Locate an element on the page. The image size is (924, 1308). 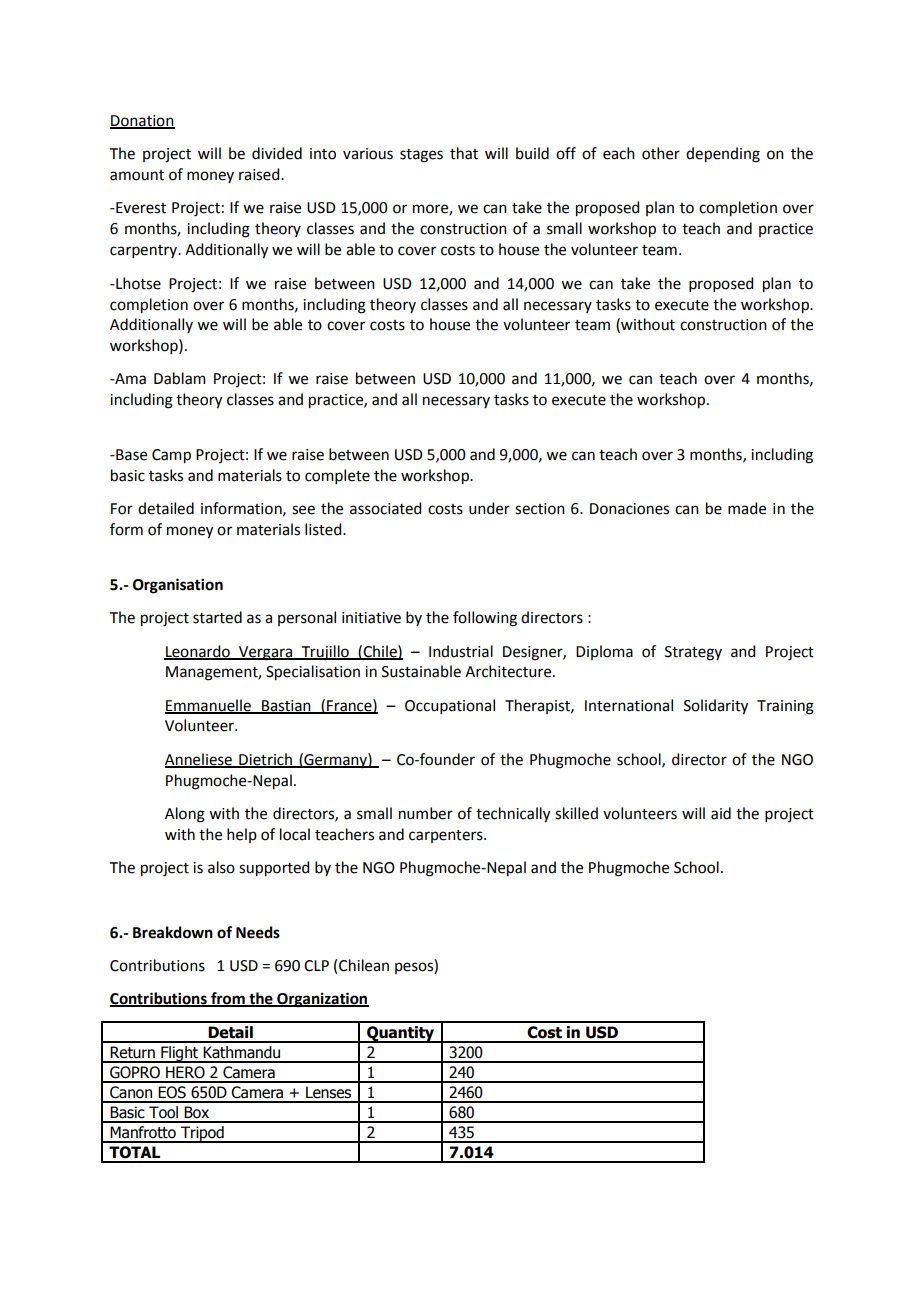
Ama is located at coordinates (129, 379).
